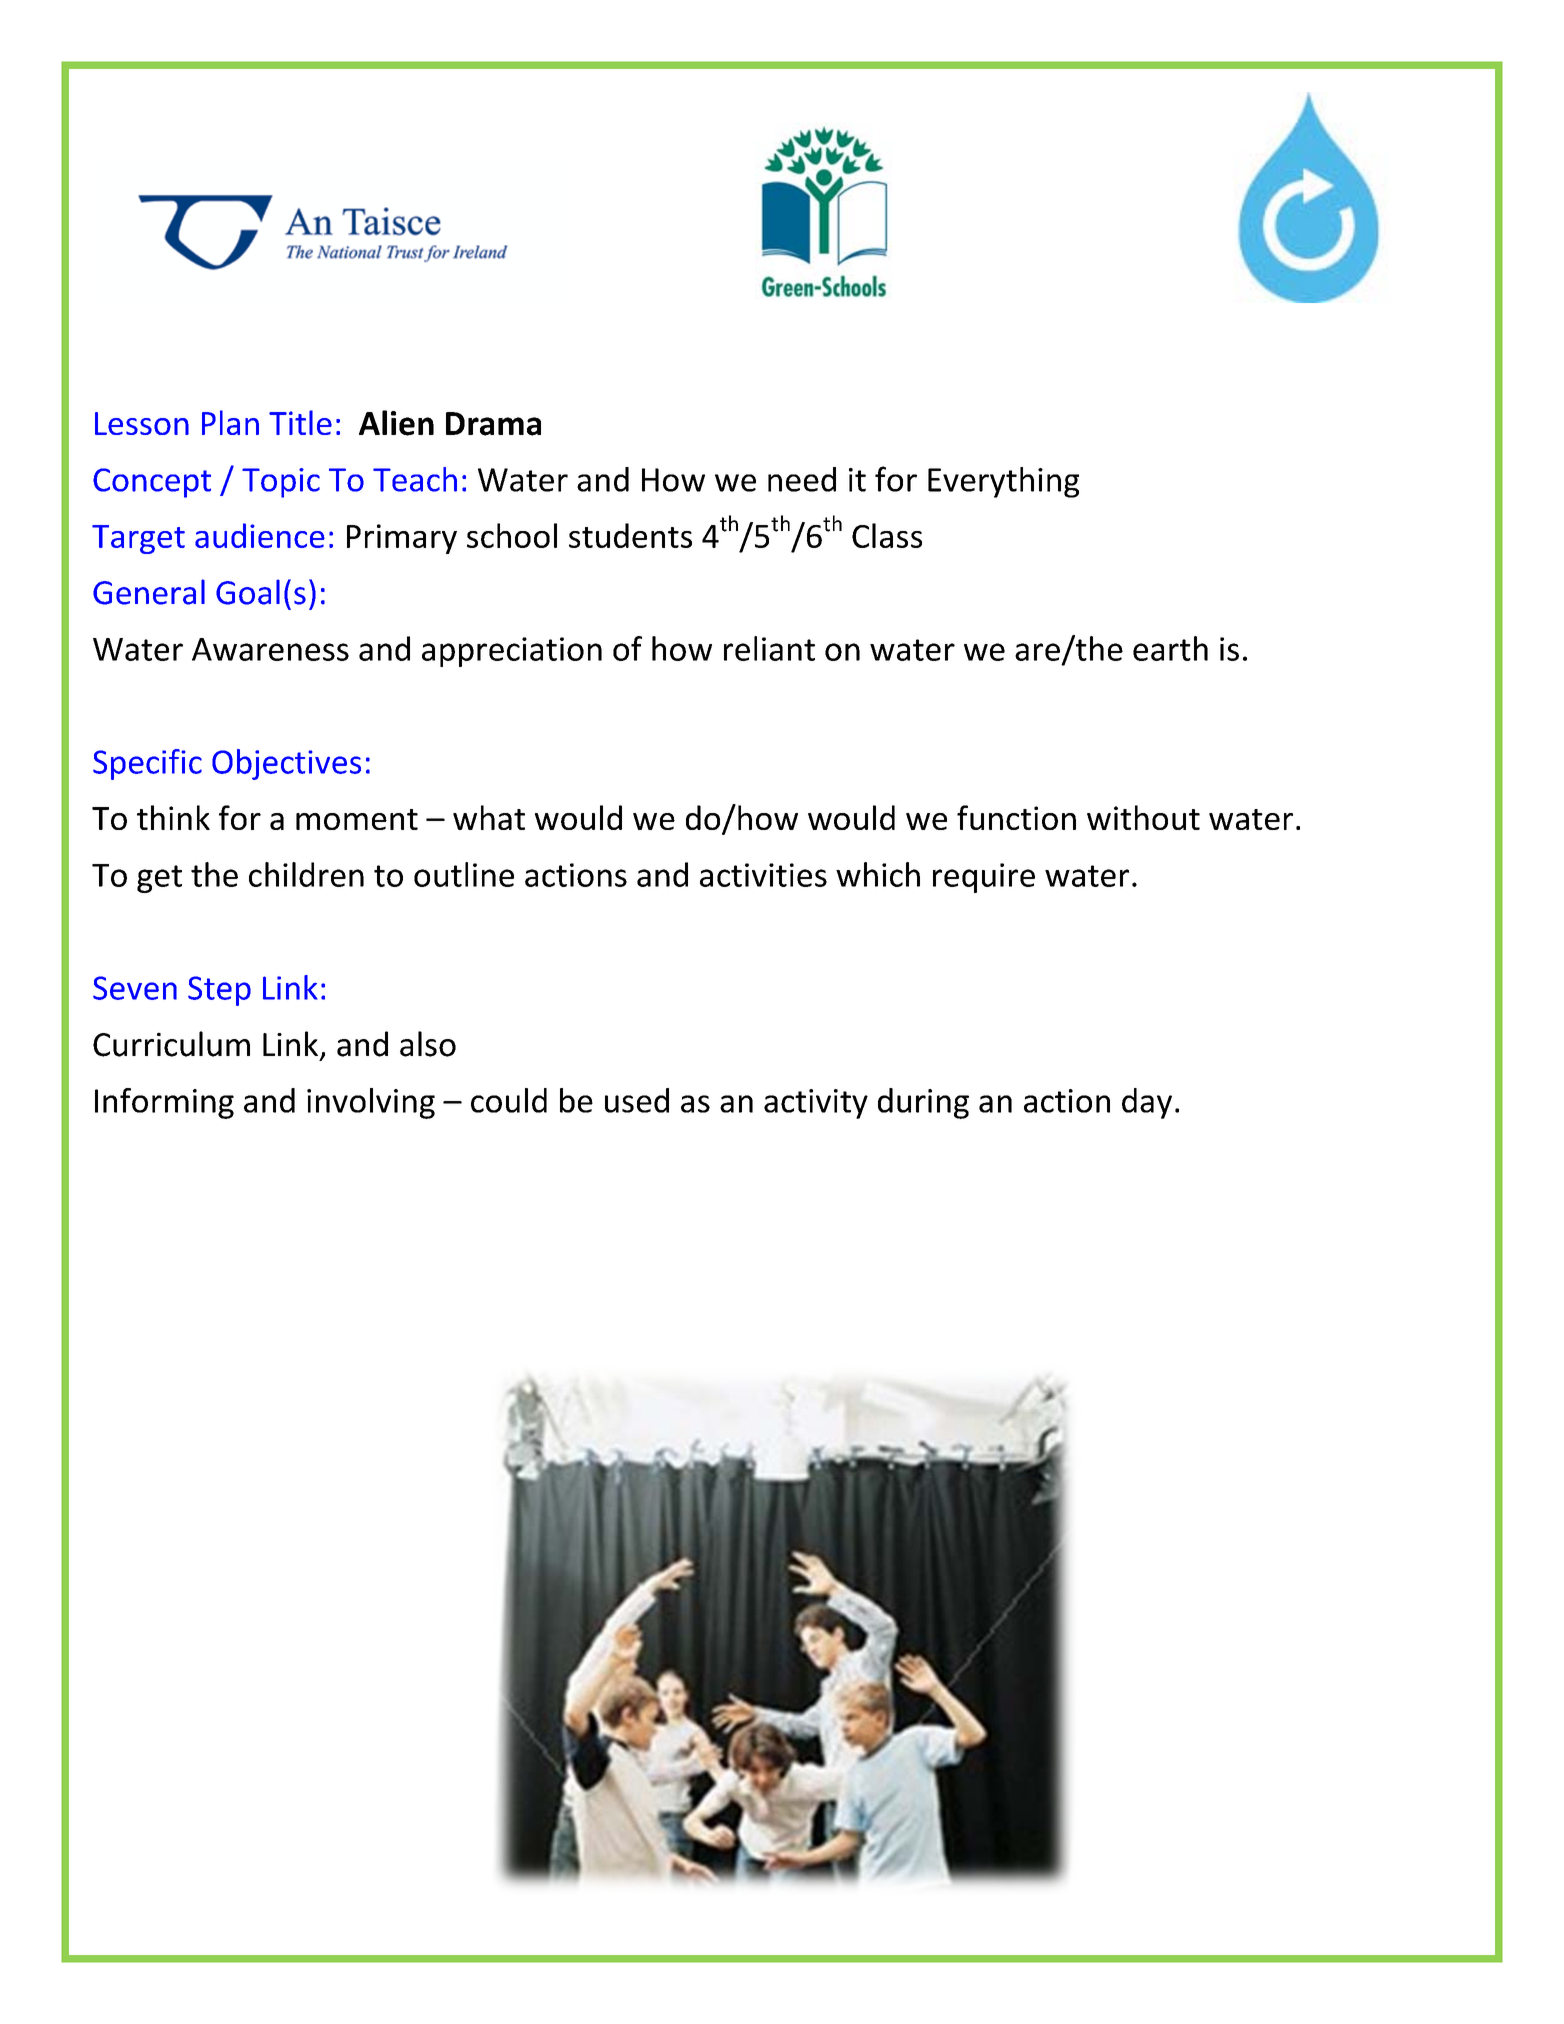  I want to click on reliant, so click(769, 648).
